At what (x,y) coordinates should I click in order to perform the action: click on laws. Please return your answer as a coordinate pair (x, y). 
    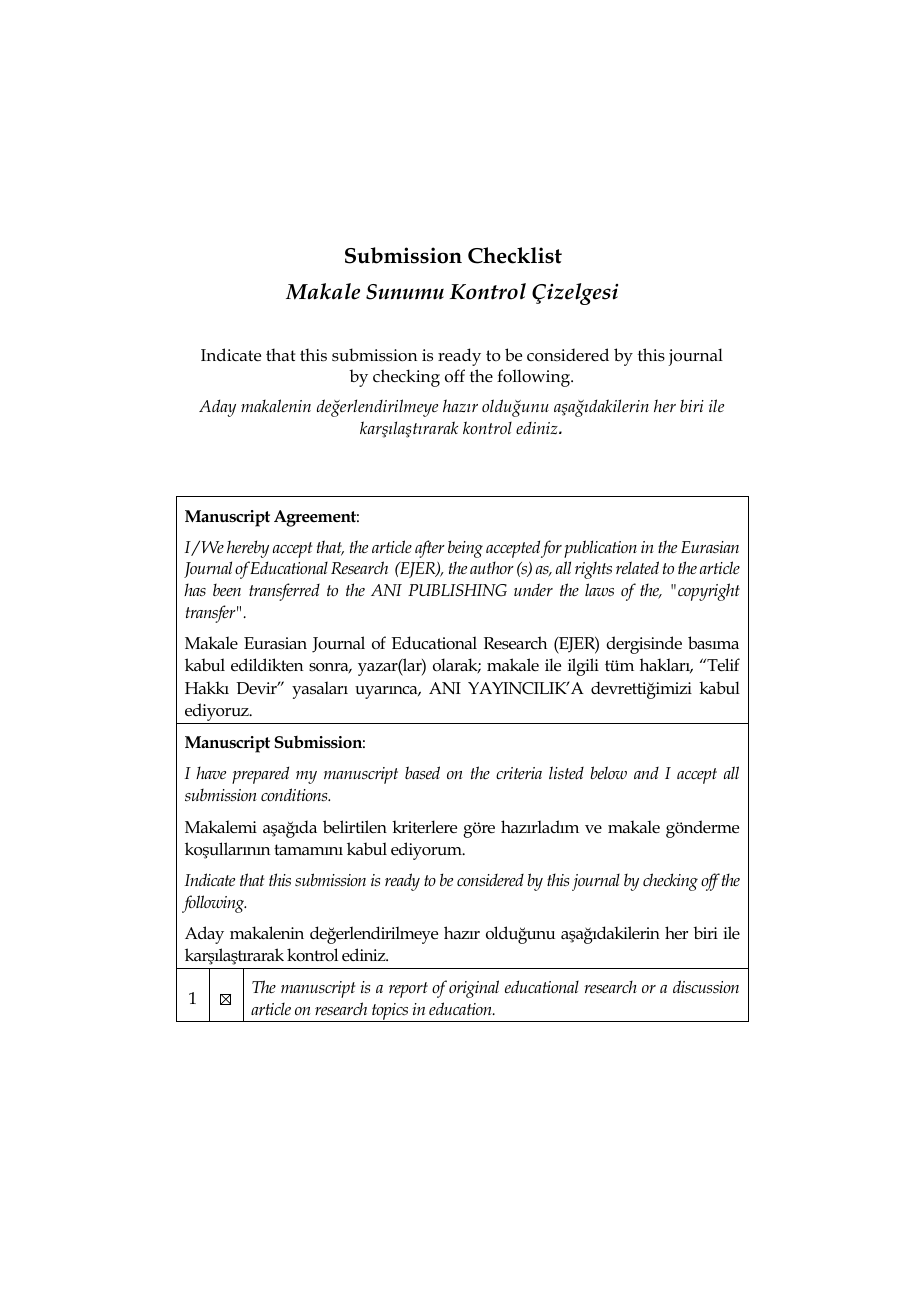
    Looking at the image, I should click on (599, 589).
